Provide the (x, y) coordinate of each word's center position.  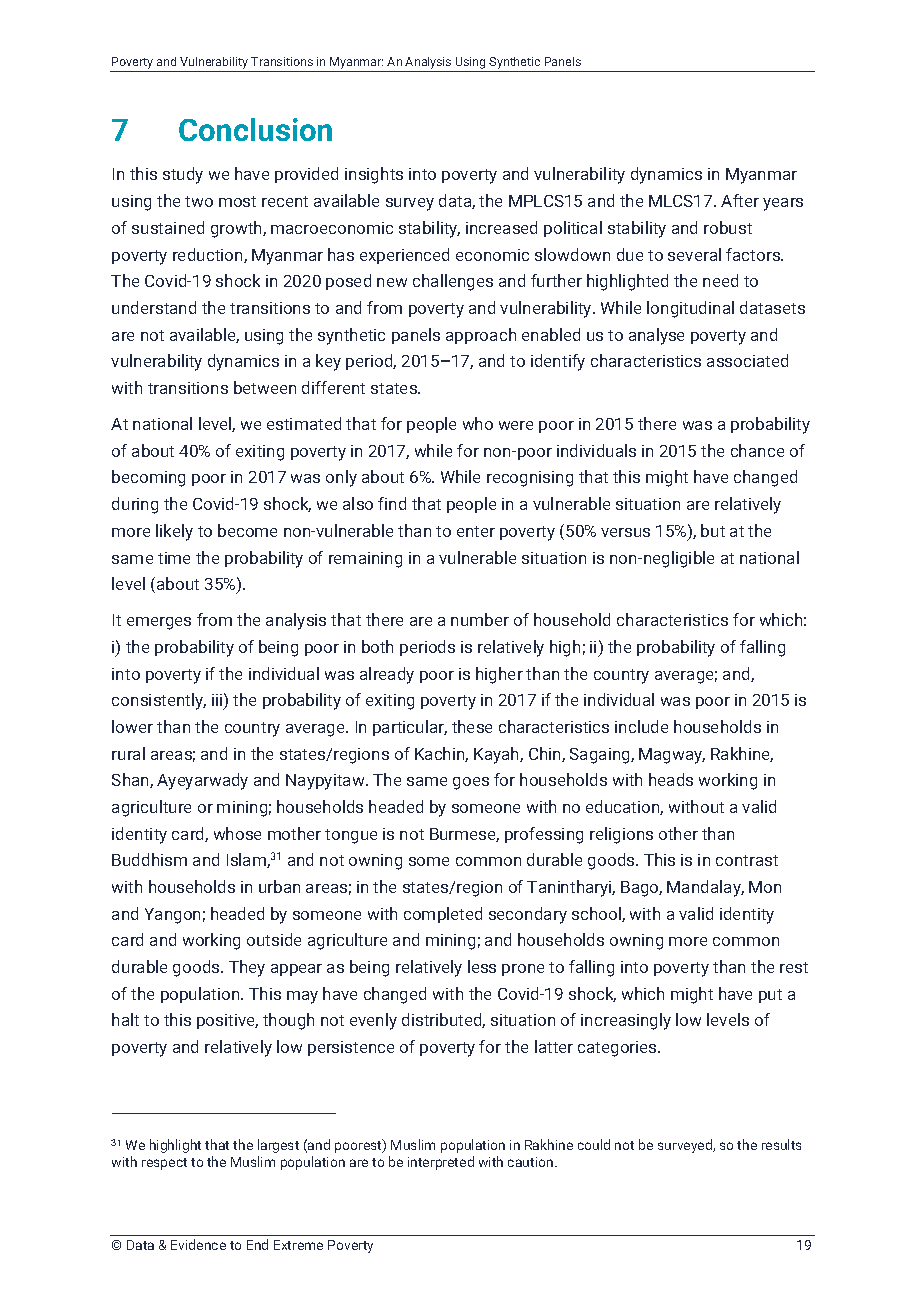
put (770, 996)
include (641, 726)
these (472, 726)
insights (374, 175)
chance (757, 450)
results (781, 1144)
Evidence (198, 1244)
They (247, 968)
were (516, 425)
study (183, 175)
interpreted (441, 1163)
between (265, 387)
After (740, 200)
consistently (159, 701)
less (482, 966)
